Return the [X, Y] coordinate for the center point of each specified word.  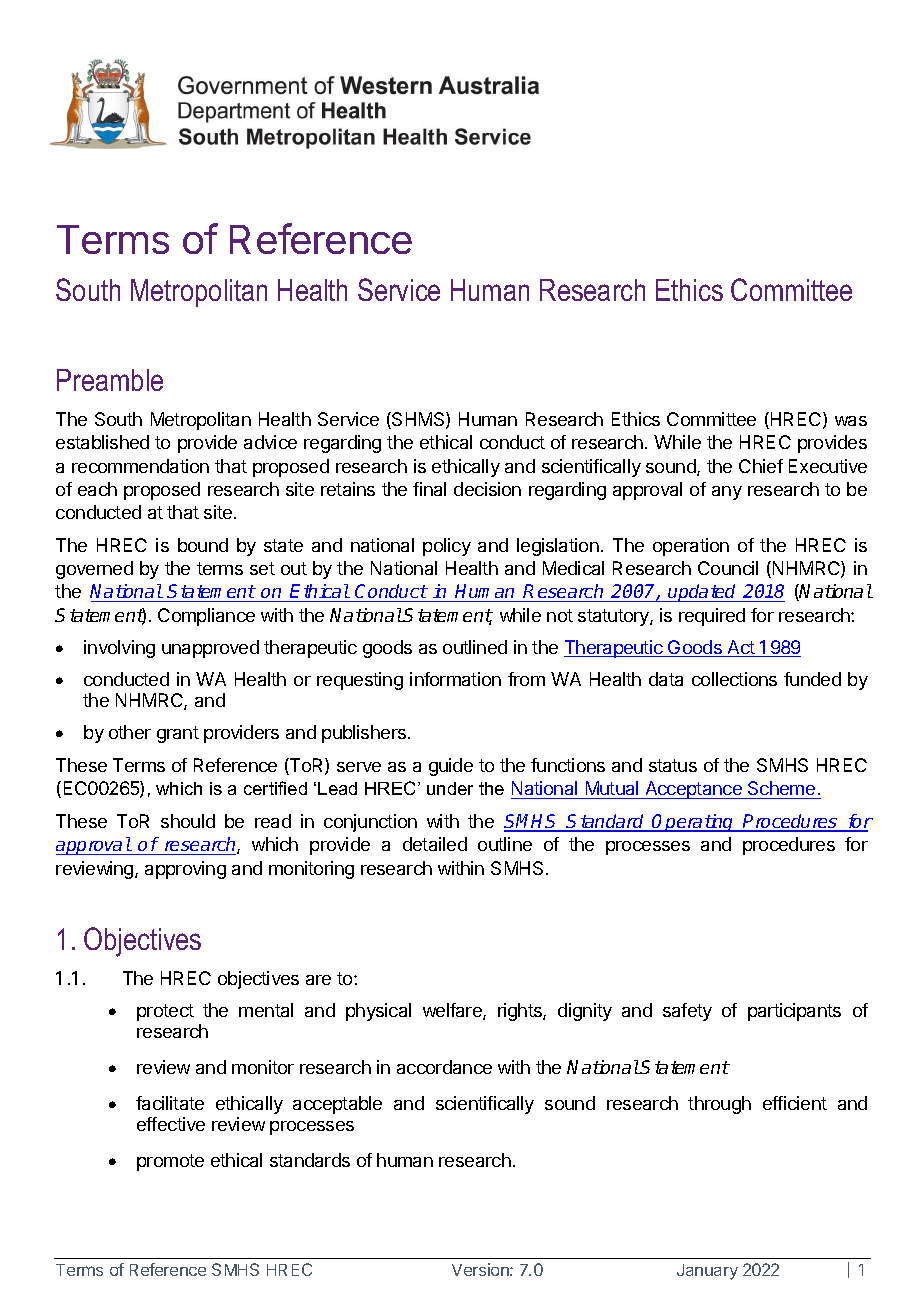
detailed [435, 844]
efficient [795, 1103]
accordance [444, 1067]
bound [203, 545]
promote [170, 1162]
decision [487, 489]
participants [794, 1012]
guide [451, 767]
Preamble [110, 380]
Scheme [781, 790]
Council [728, 568]
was [851, 421]
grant [178, 734]
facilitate [170, 1103]
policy [447, 547]
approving [185, 870]
